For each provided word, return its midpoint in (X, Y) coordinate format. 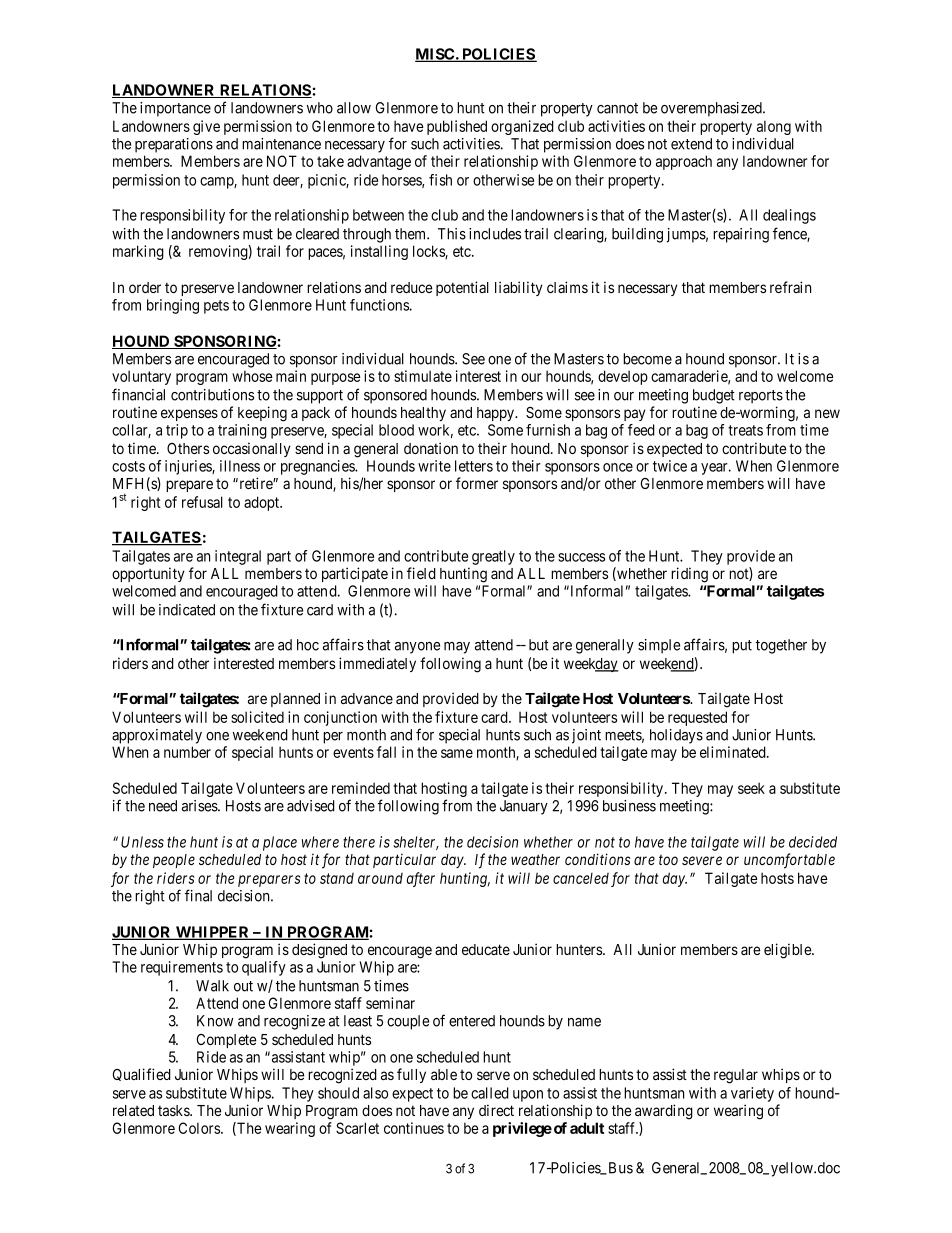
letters (474, 466)
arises (200, 806)
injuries (189, 467)
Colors (200, 1128)
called (490, 1093)
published (457, 127)
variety (752, 1094)
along (774, 127)
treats (745, 430)
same (457, 753)
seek (751, 788)
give (206, 127)
